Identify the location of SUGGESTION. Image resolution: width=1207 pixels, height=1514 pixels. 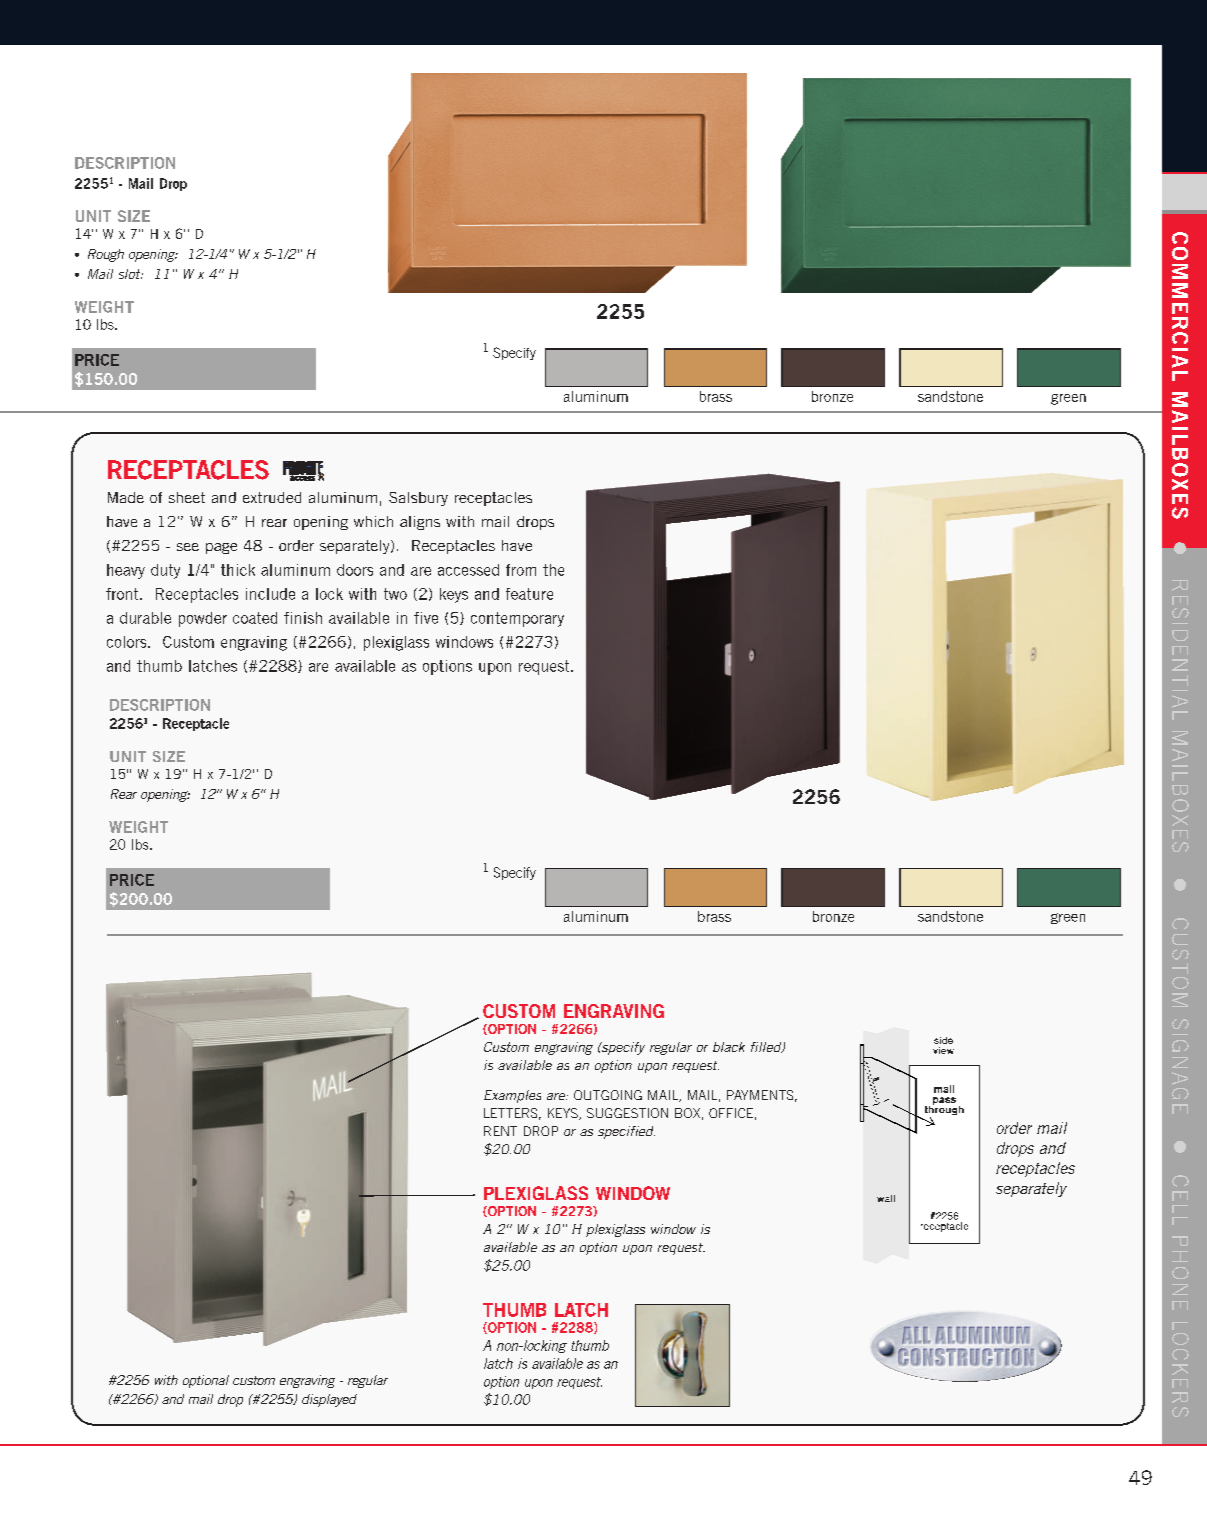
(627, 1113).
